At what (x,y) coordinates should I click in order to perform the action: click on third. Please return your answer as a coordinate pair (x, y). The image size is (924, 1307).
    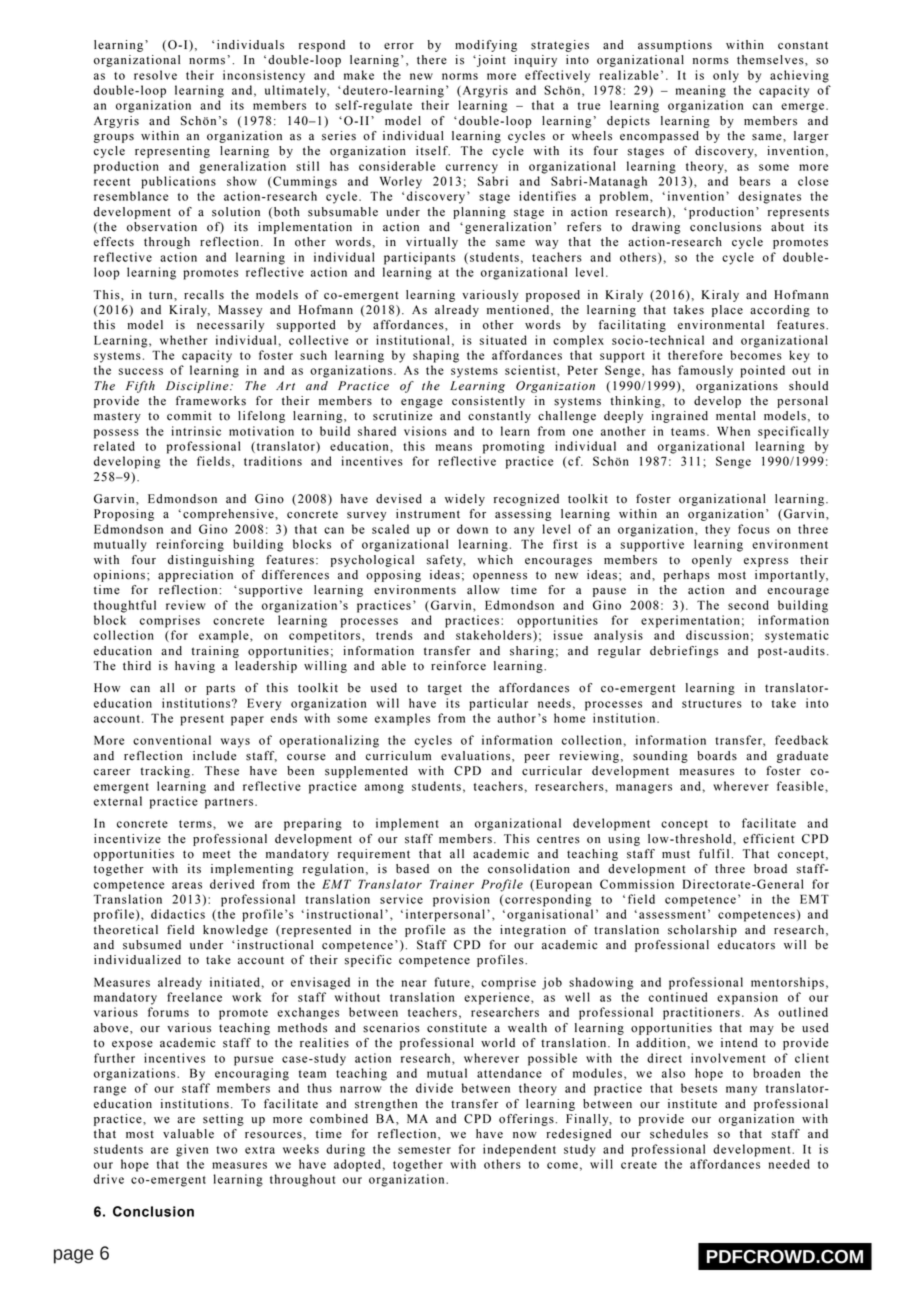
    Looking at the image, I should click on (137, 666).
